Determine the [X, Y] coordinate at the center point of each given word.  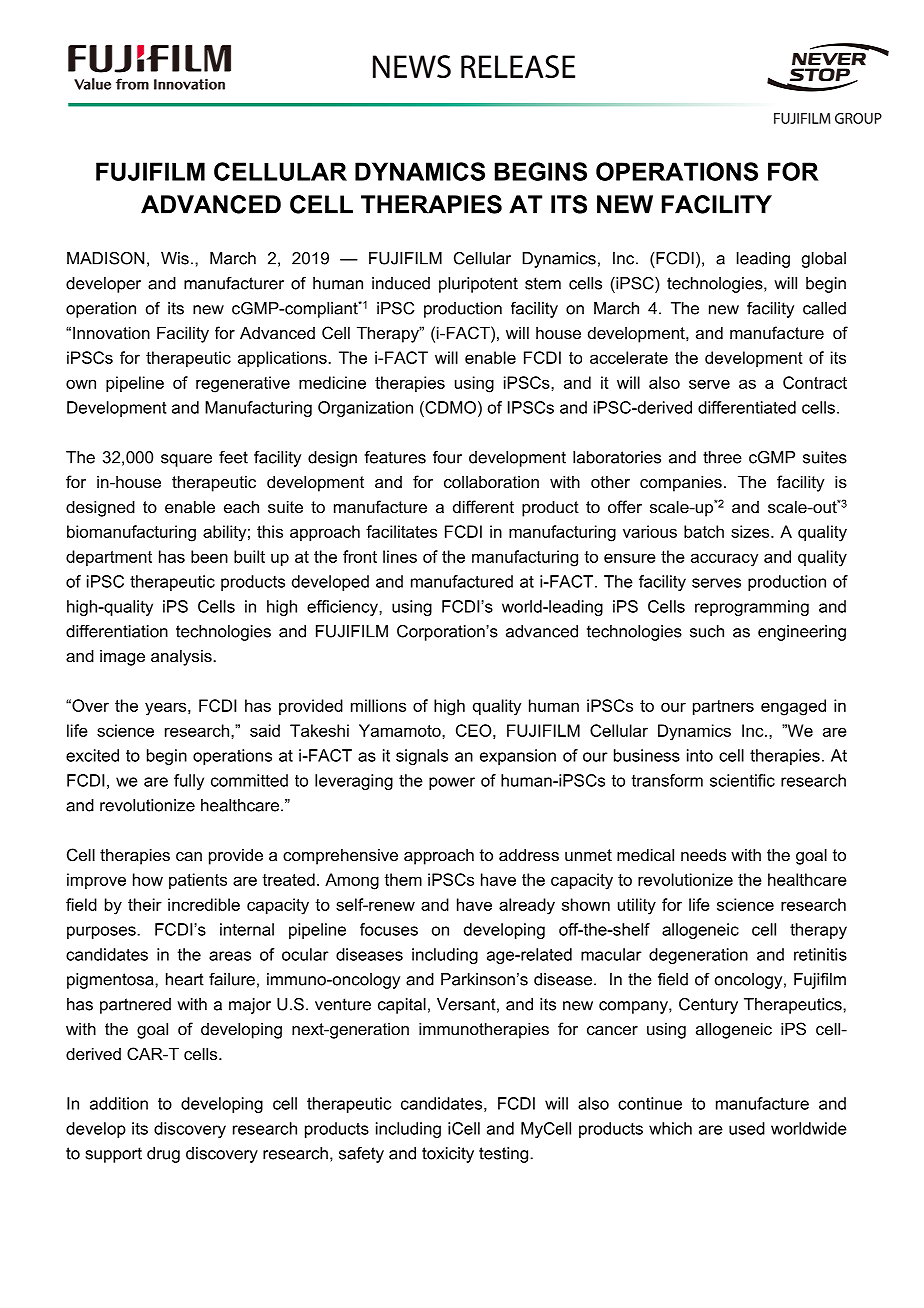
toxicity [448, 1155]
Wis [175, 258]
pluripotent [478, 285]
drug [163, 1155]
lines [400, 556]
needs [703, 854]
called [824, 308]
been [209, 556]
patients [198, 881]
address [529, 854]
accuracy [724, 560]
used [747, 1128]
